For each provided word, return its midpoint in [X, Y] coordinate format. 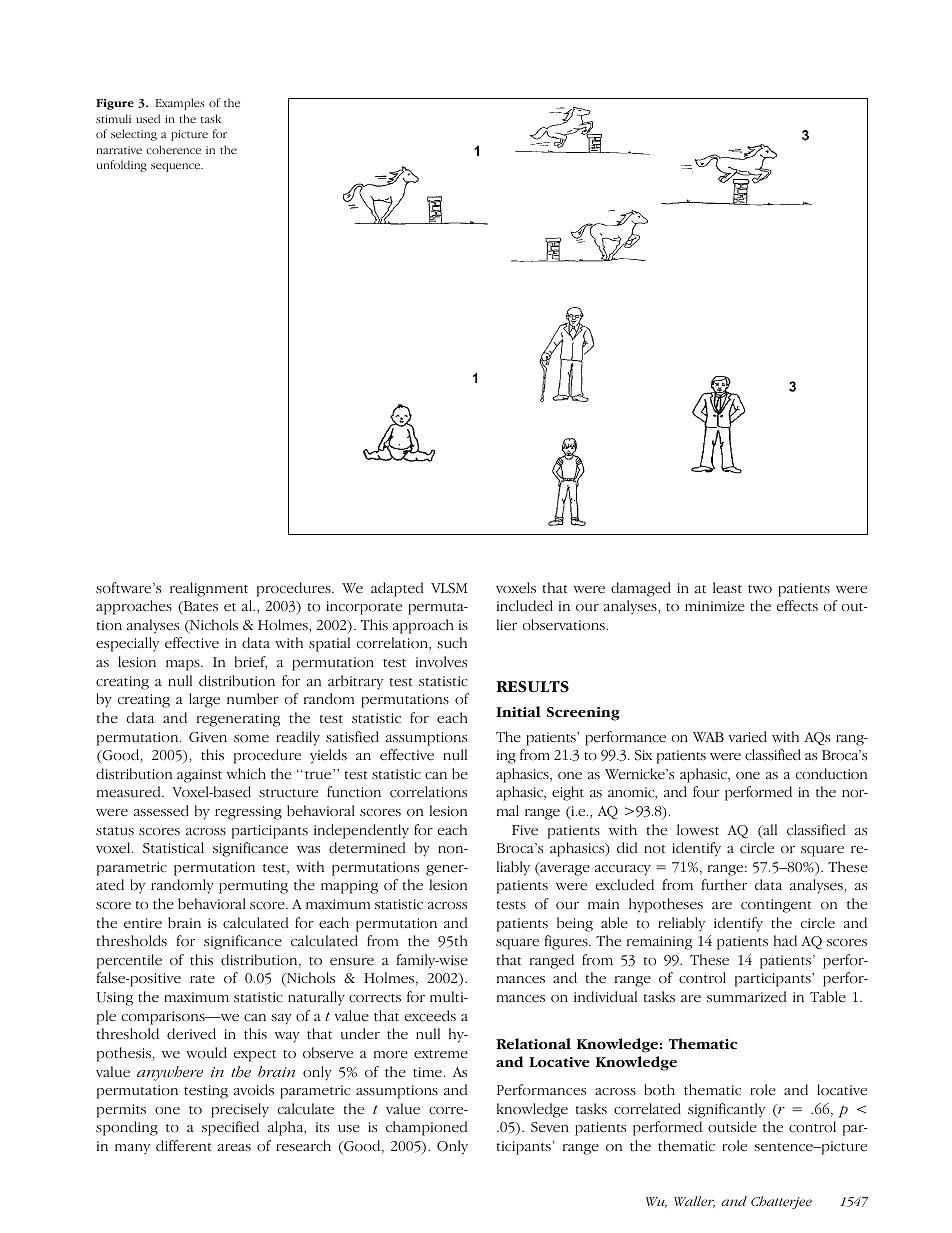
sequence [177, 167]
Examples [180, 104]
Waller [694, 1202]
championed [427, 1128]
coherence [173, 149]
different [184, 1146]
